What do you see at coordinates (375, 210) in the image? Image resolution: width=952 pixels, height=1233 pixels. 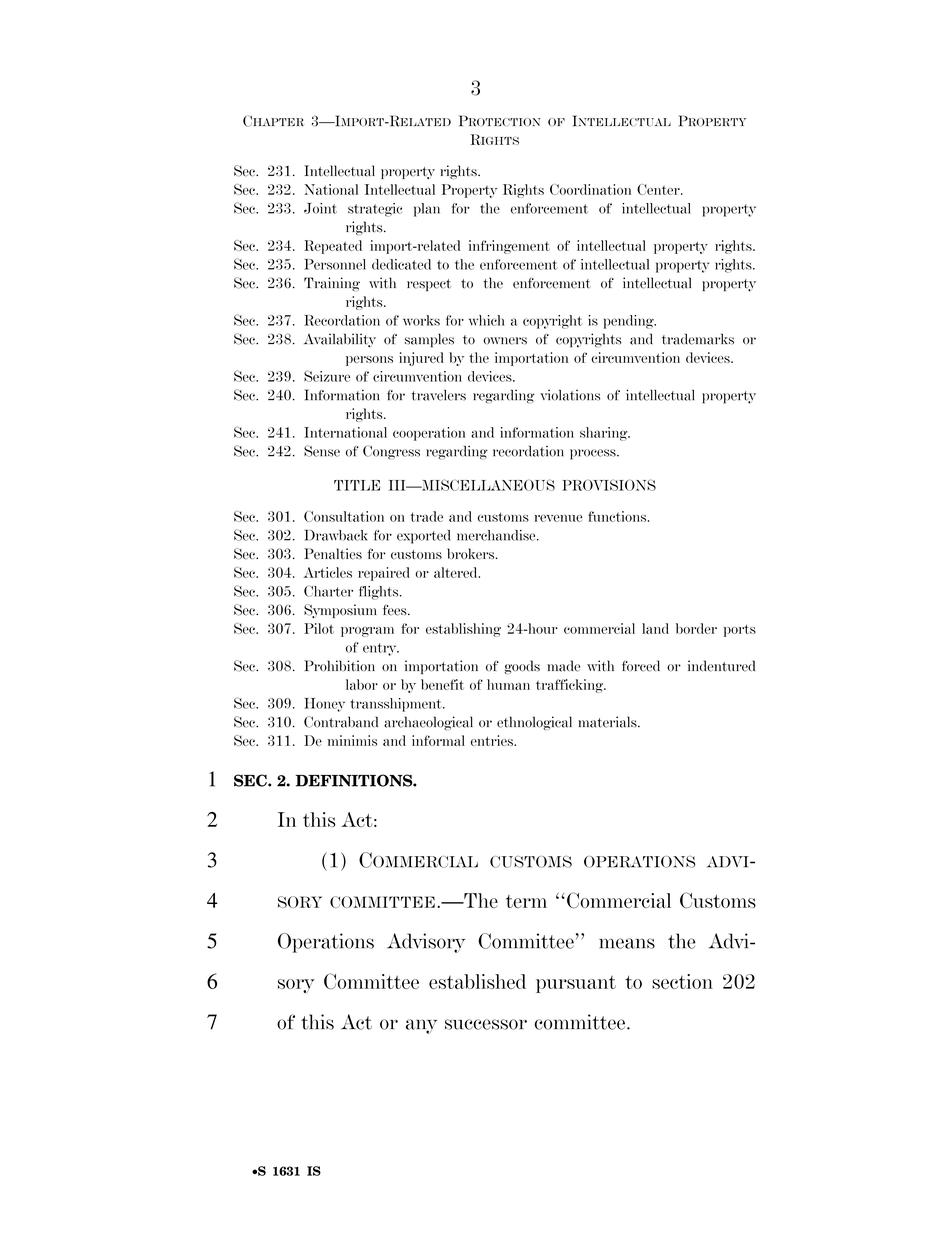 I see `strategic` at bounding box center [375, 210].
